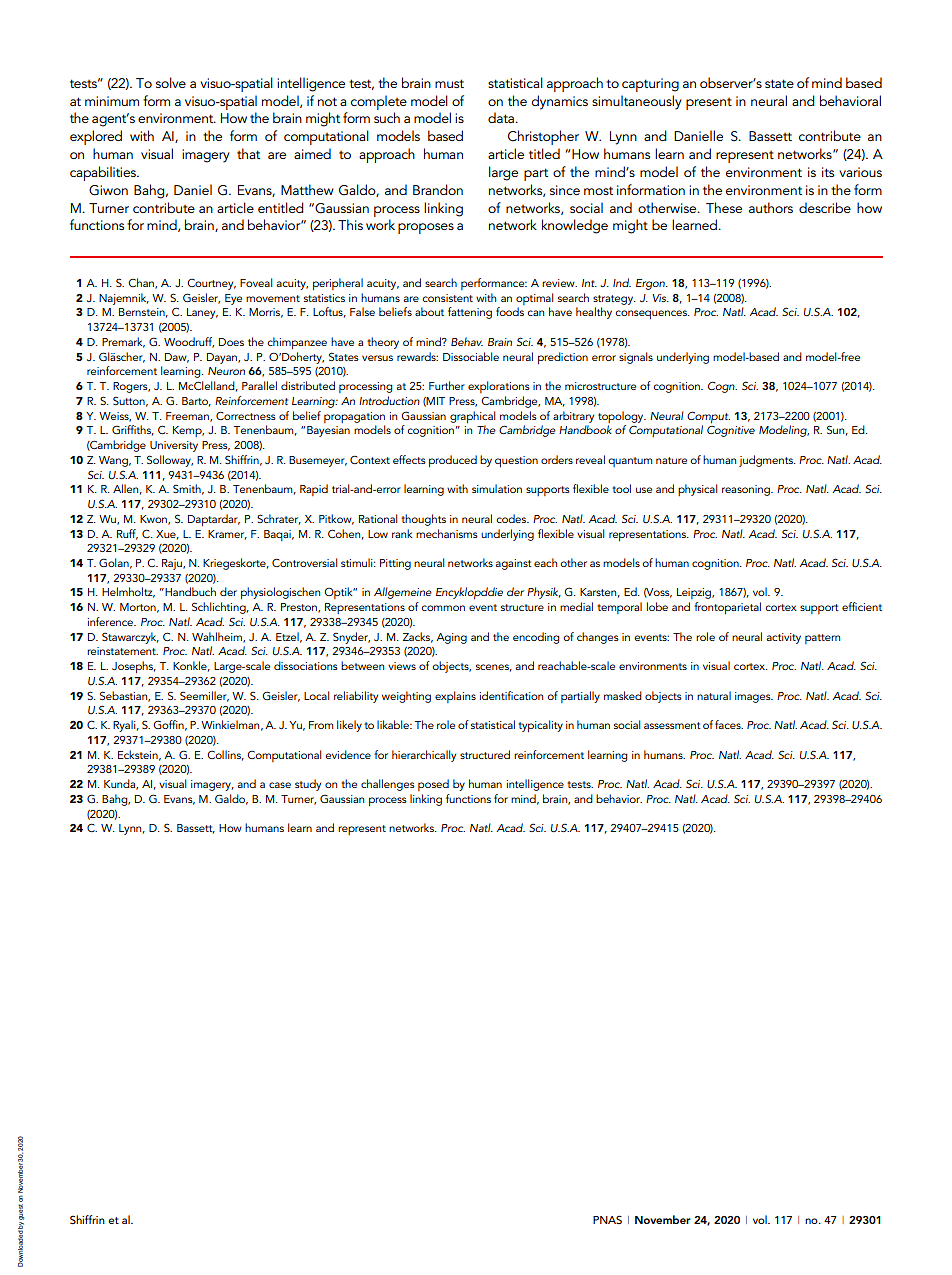 This image has height=1275, width=952. I want to click on data, so click(502, 117).
